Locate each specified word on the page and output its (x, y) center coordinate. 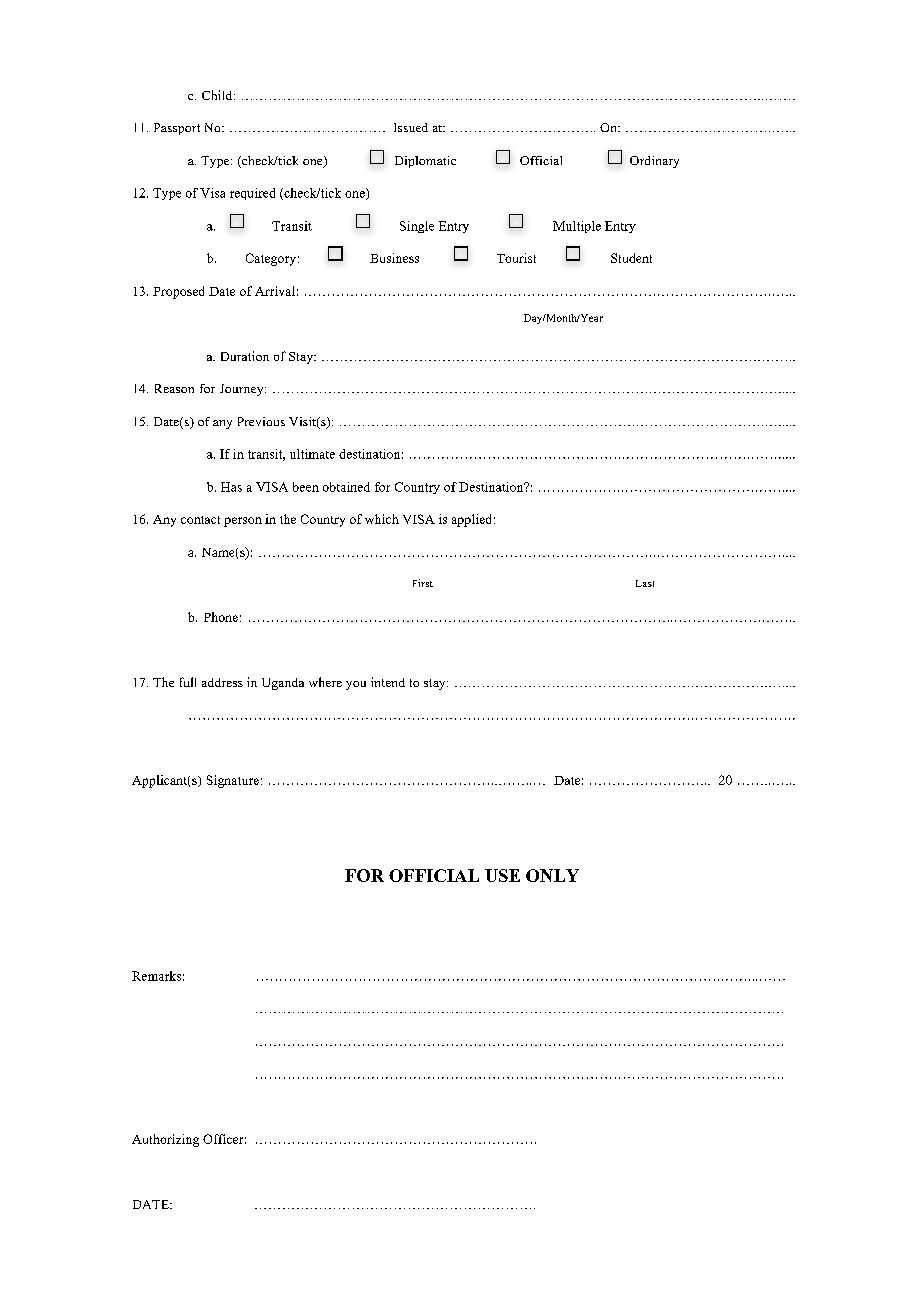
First (423, 583)
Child (218, 95)
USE (502, 875)
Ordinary (654, 162)
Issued (411, 127)
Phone (221, 617)
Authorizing (165, 1140)
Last (645, 583)
